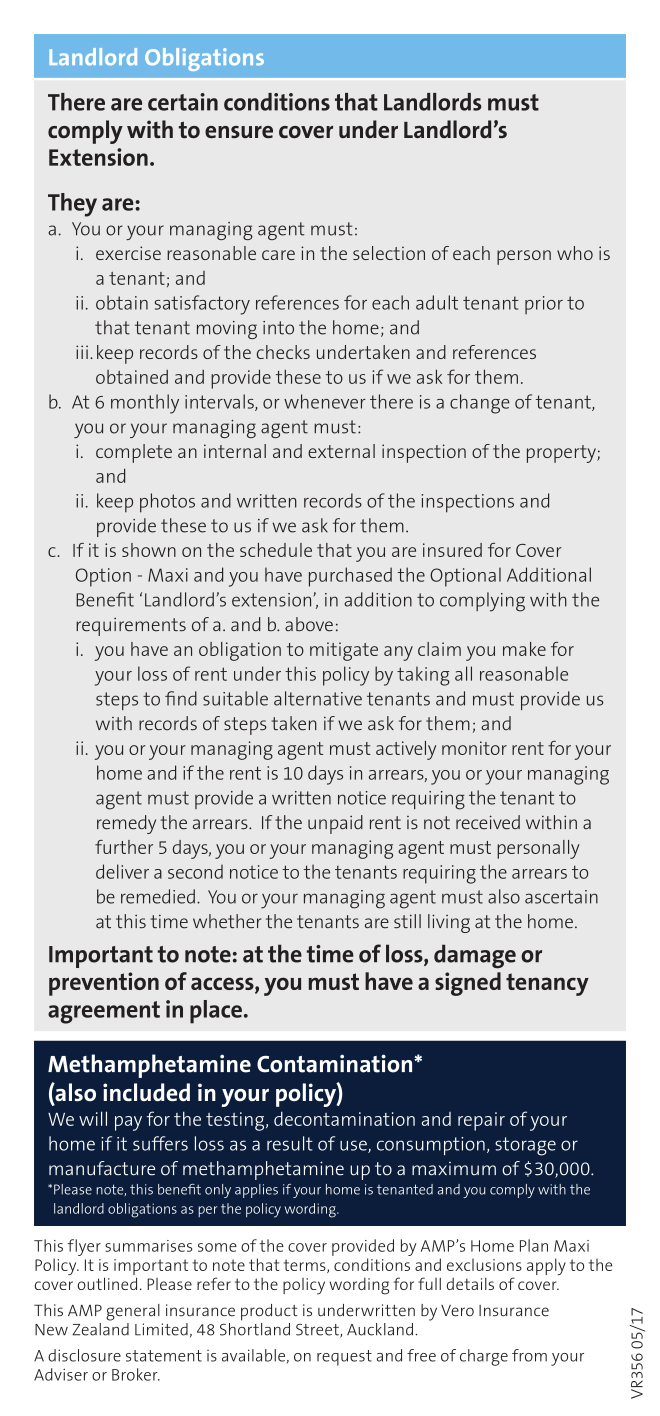 The image size is (660, 1416). Describe the element at coordinates (278, 255) in the image. I see `care` at that location.
